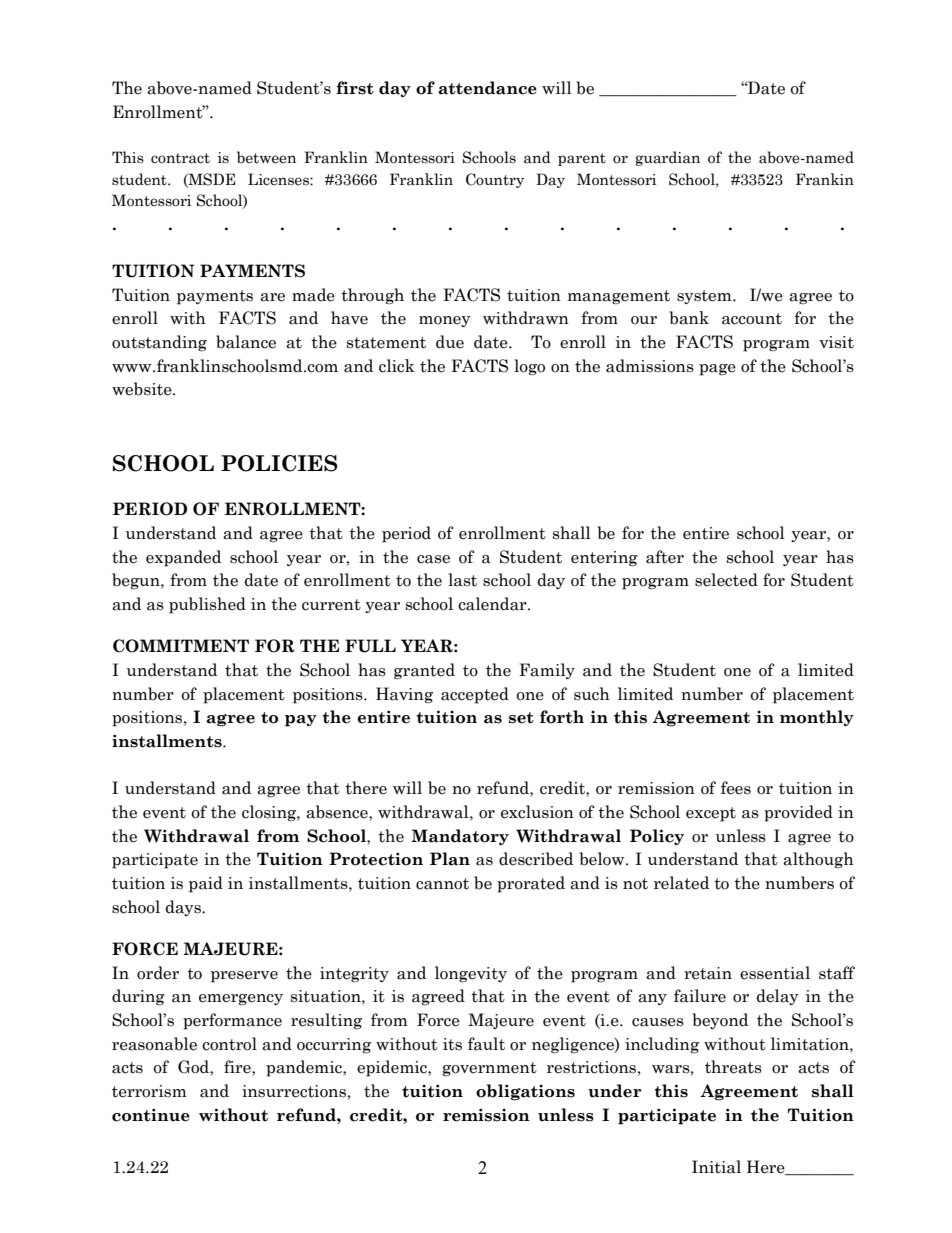 Image resolution: width=952 pixels, height=1233 pixels. I want to click on page, so click(717, 370).
